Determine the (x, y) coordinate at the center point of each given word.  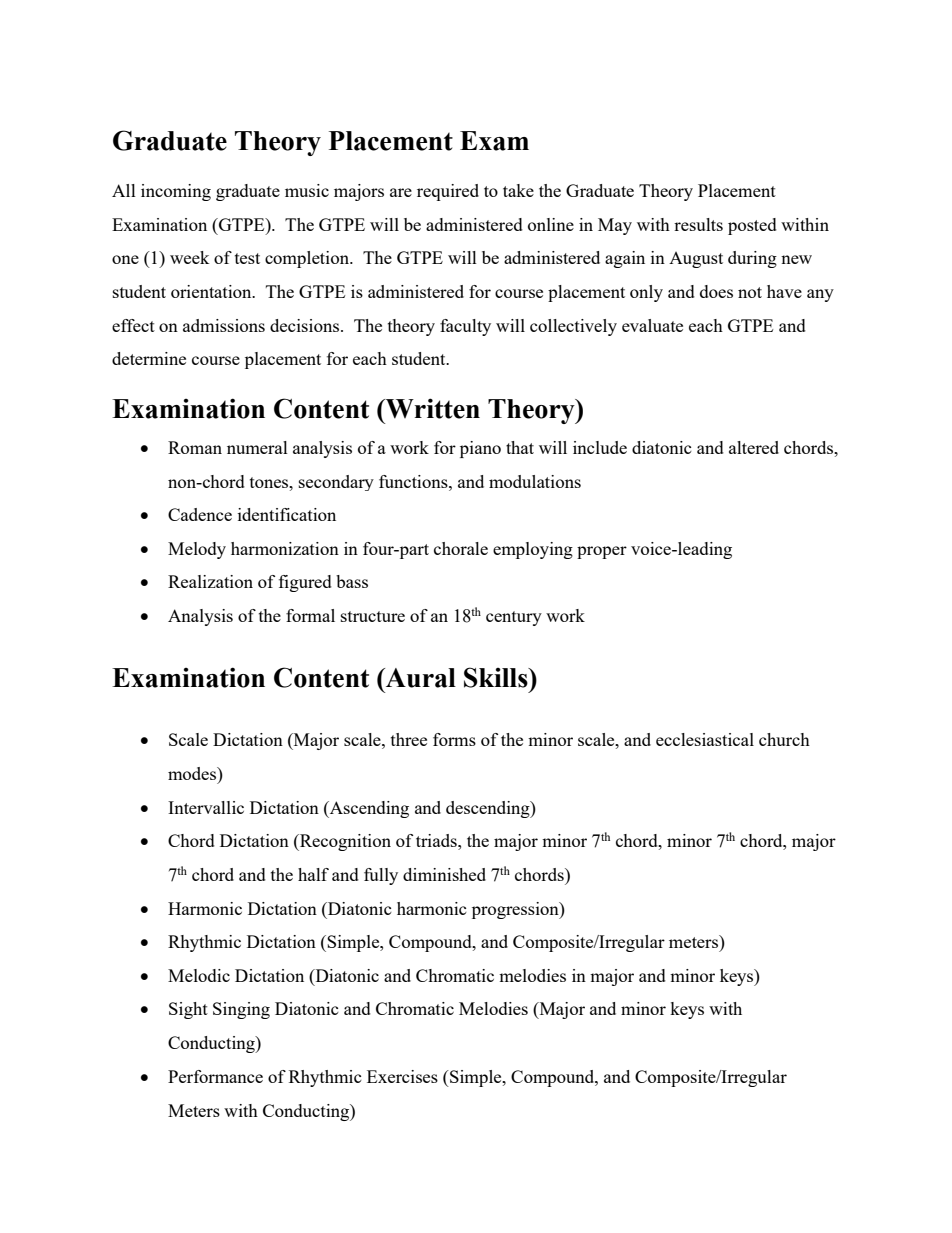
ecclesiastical (705, 739)
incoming (176, 192)
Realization (210, 581)
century (514, 618)
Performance (215, 1076)
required (448, 192)
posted (752, 226)
